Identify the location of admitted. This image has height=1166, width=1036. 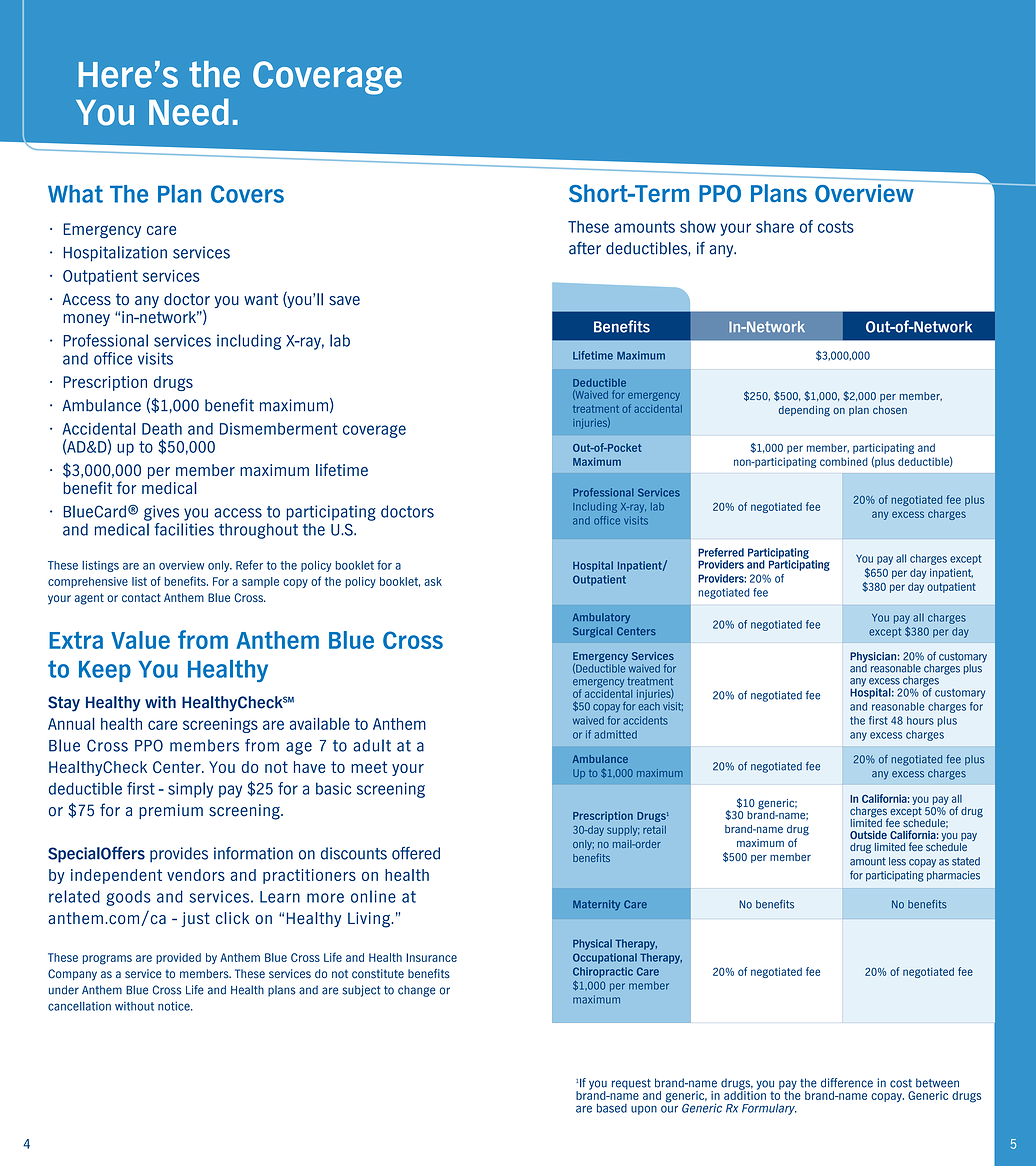
(615, 734).
